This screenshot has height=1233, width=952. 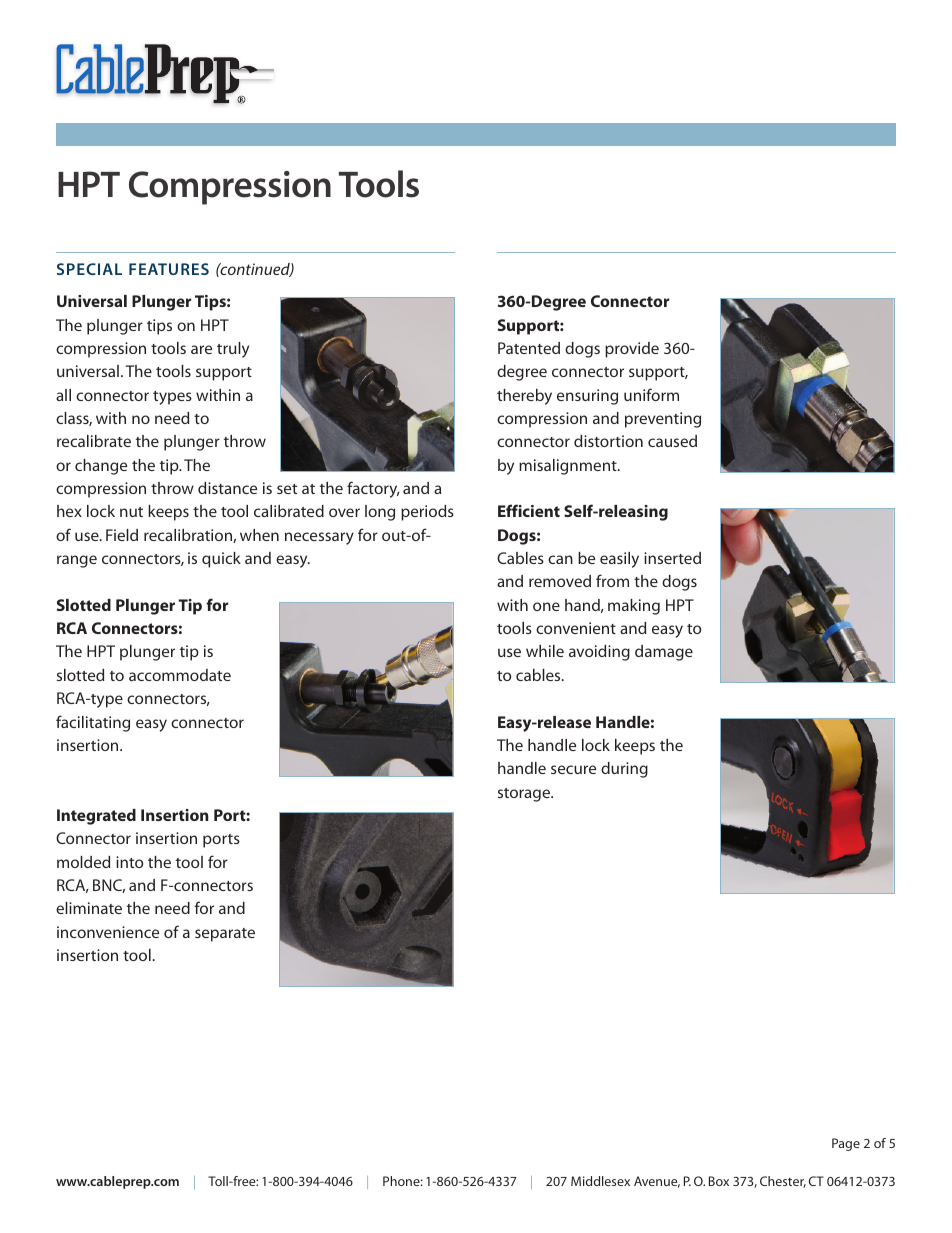 What do you see at coordinates (169, 269) in the screenshot?
I see `FEATURES` at bounding box center [169, 269].
